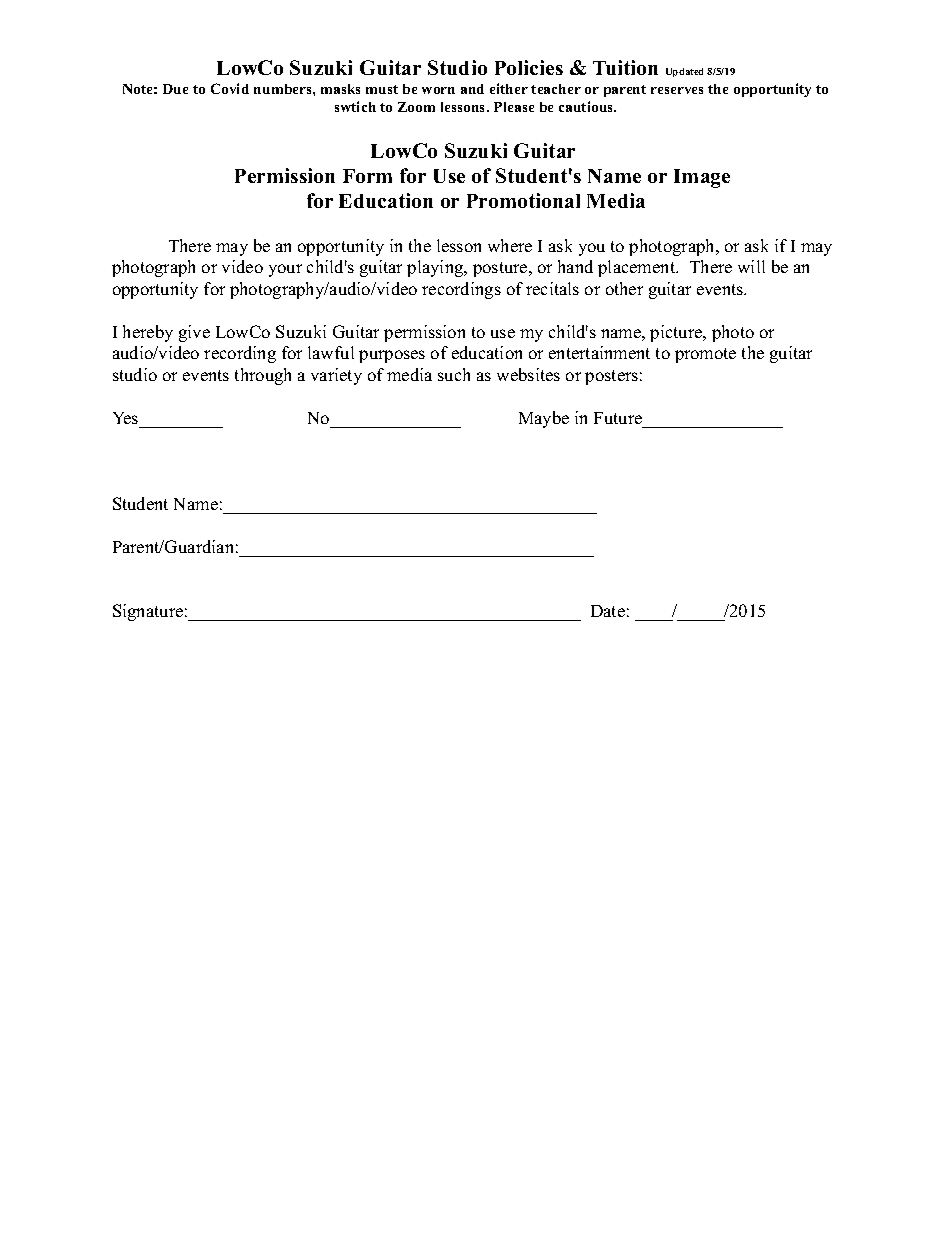  I want to click on worn, so click(438, 90).
